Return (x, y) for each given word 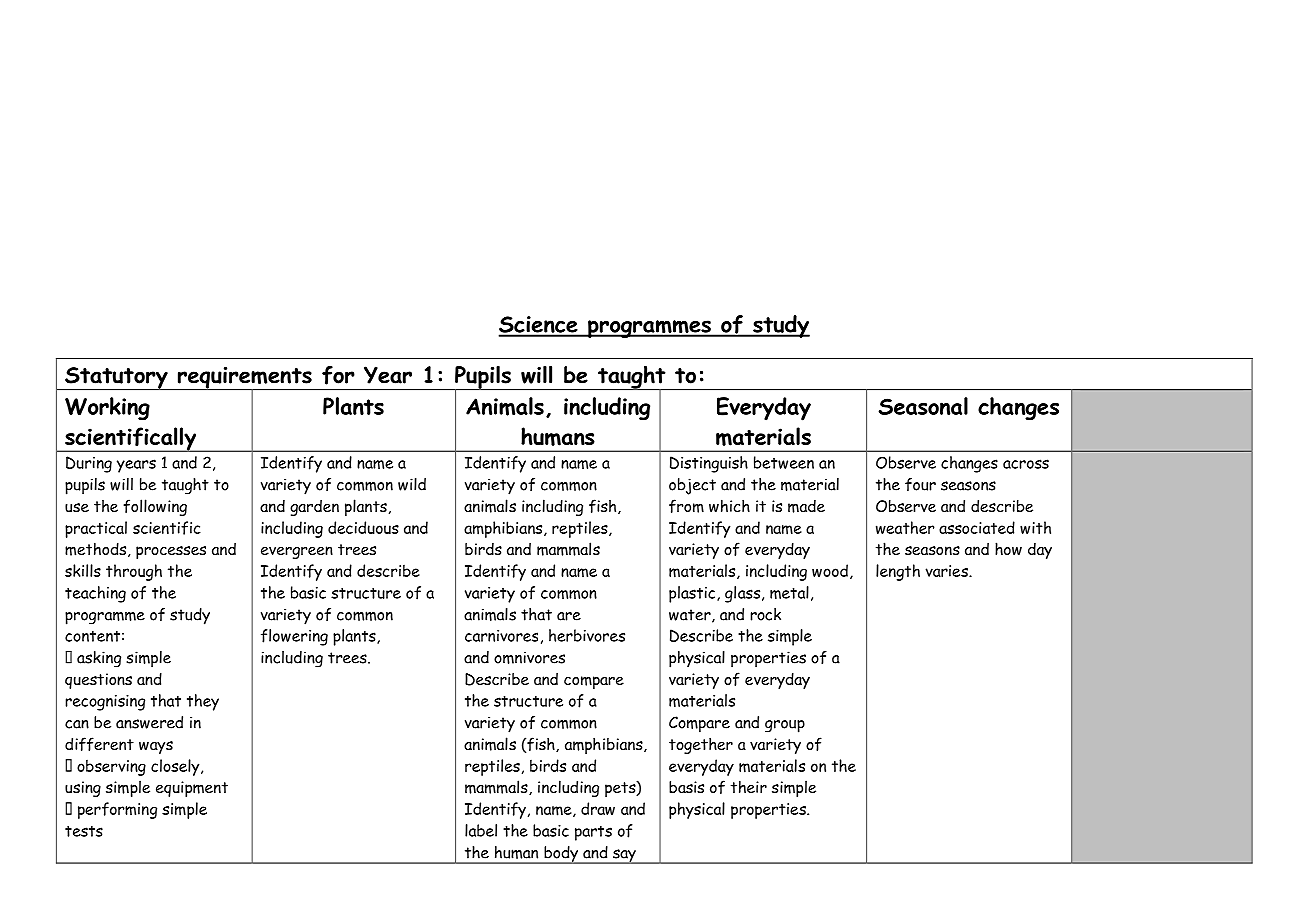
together (701, 745)
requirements (245, 379)
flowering (294, 637)
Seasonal (923, 406)
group (785, 726)
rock (765, 614)
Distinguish (709, 464)
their (749, 786)
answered (149, 722)
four (920, 484)
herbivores (587, 635)
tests (84, 831)
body (561, 855)
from (686, 506)
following (155, 507)
